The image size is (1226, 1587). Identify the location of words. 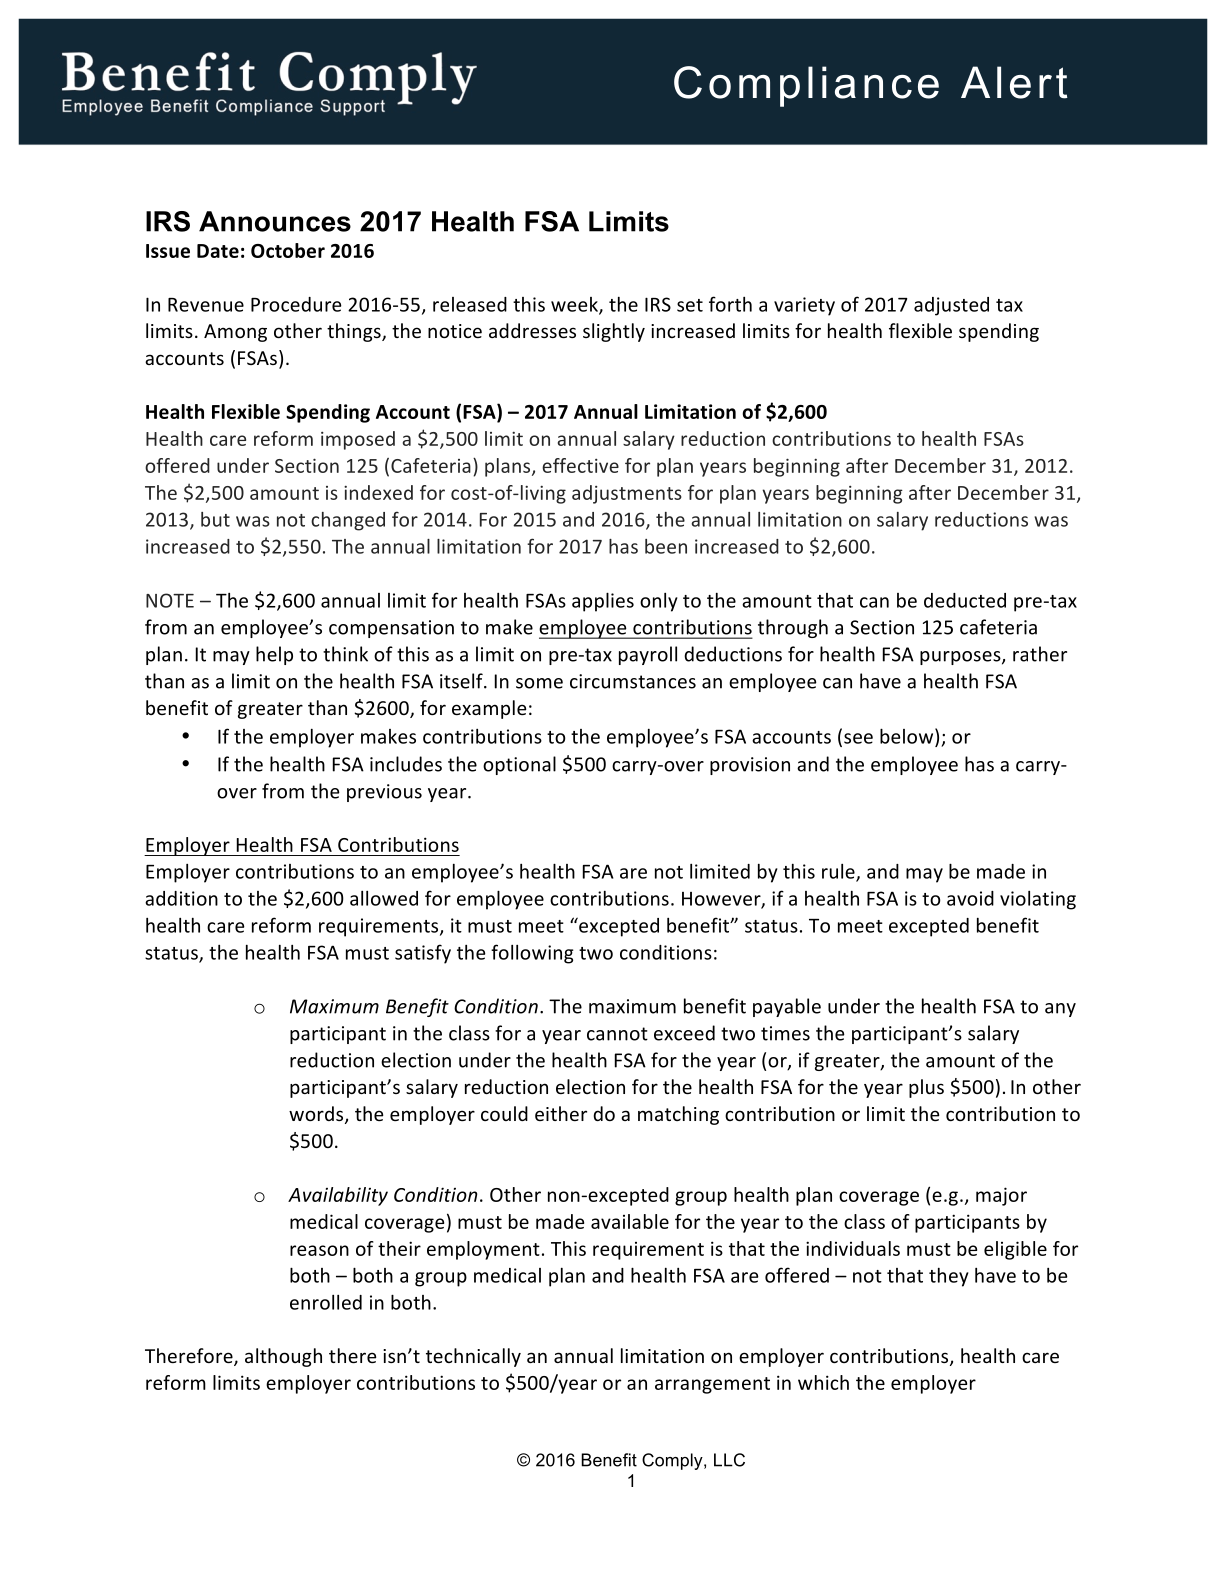
(317, 1115).
